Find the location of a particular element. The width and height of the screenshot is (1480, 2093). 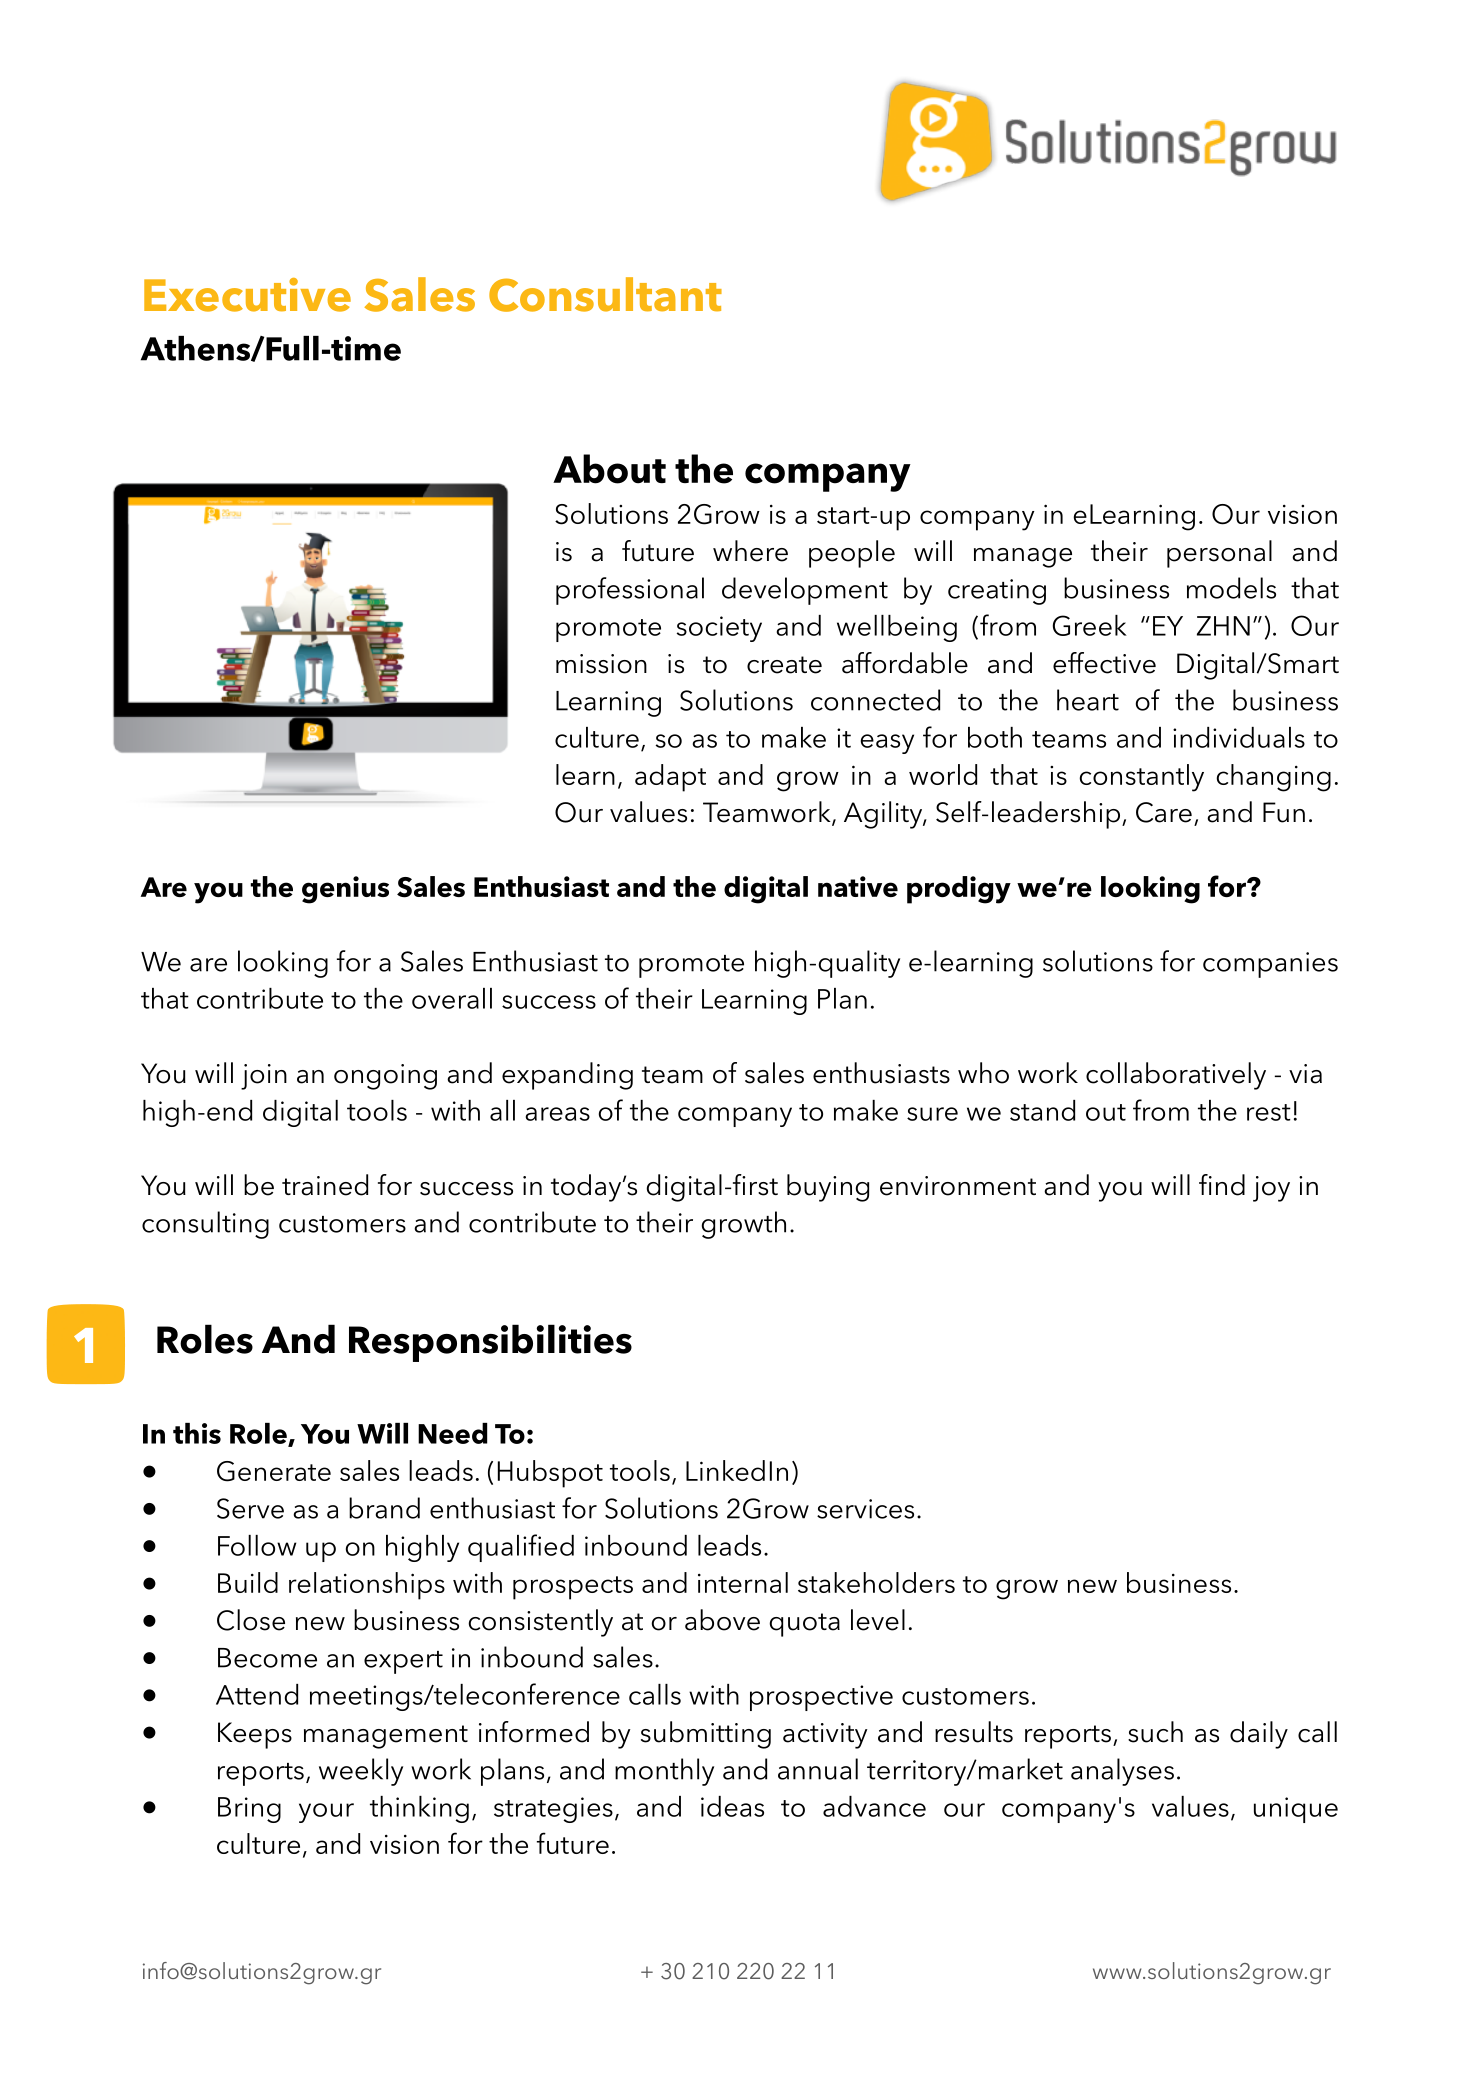

Consultant is located at coordinates (605, 294).
